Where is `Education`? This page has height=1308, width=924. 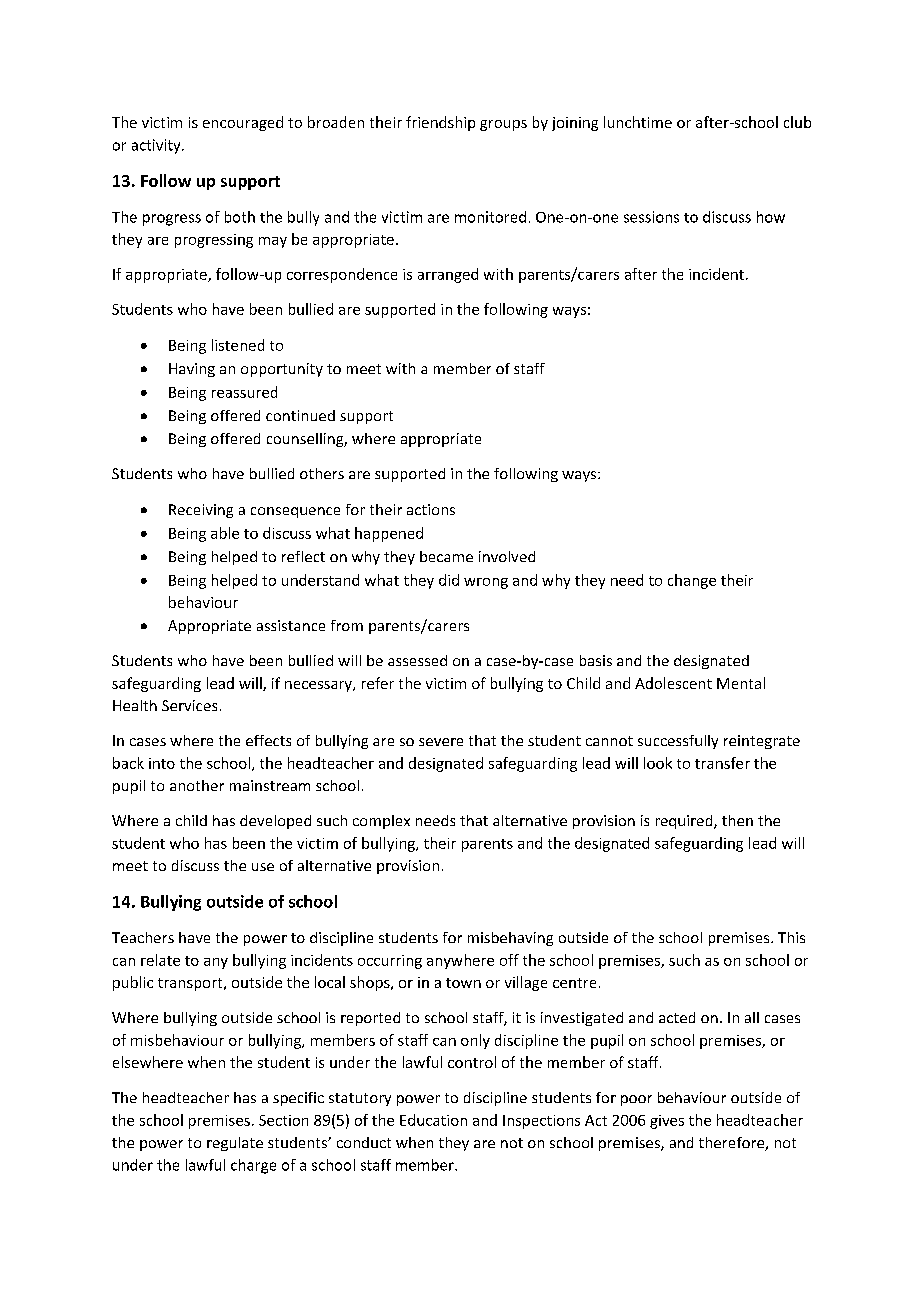 Education is located at coordinates (433, 1120).
